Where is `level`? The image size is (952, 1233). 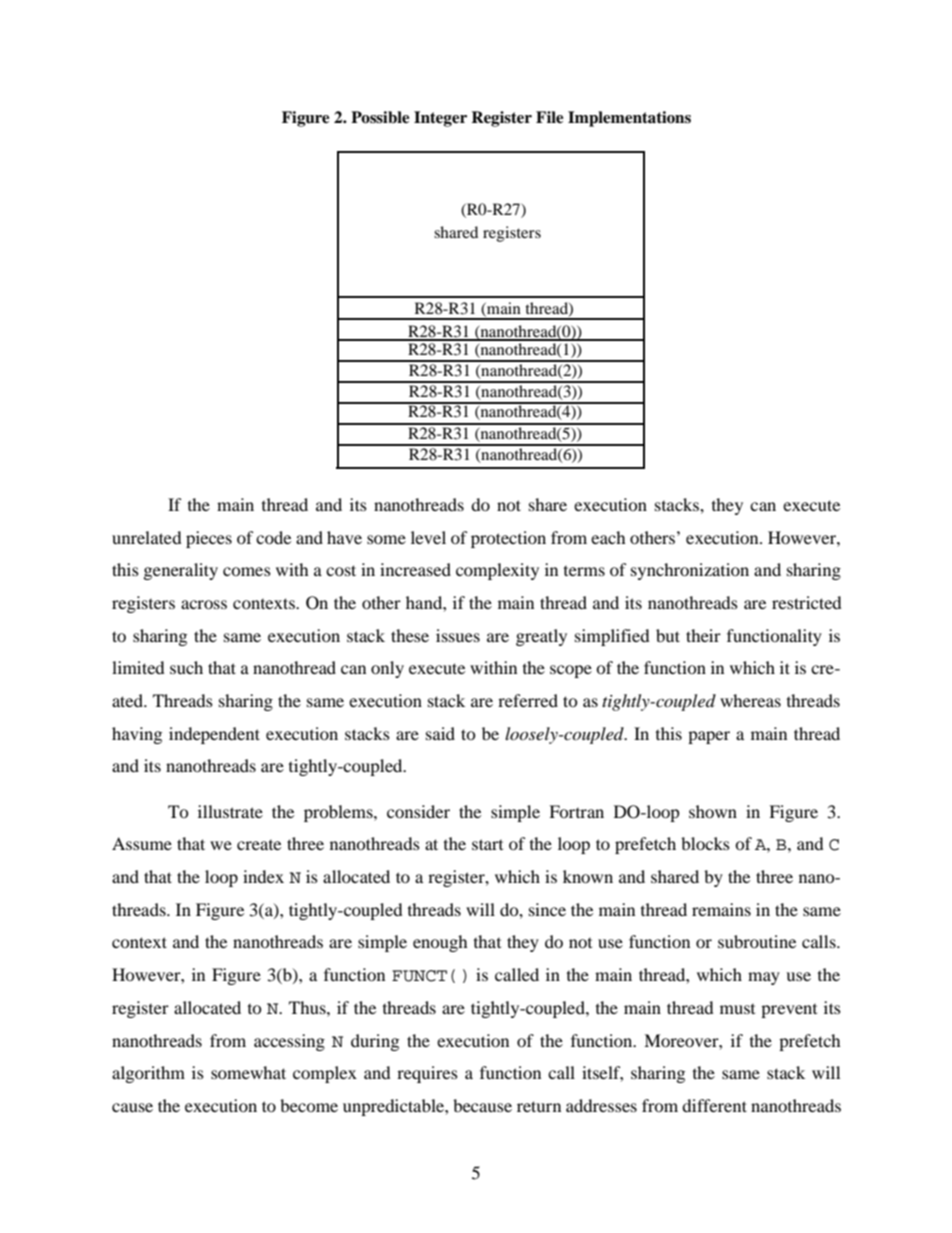
level is located at coordinates (428, 537).
